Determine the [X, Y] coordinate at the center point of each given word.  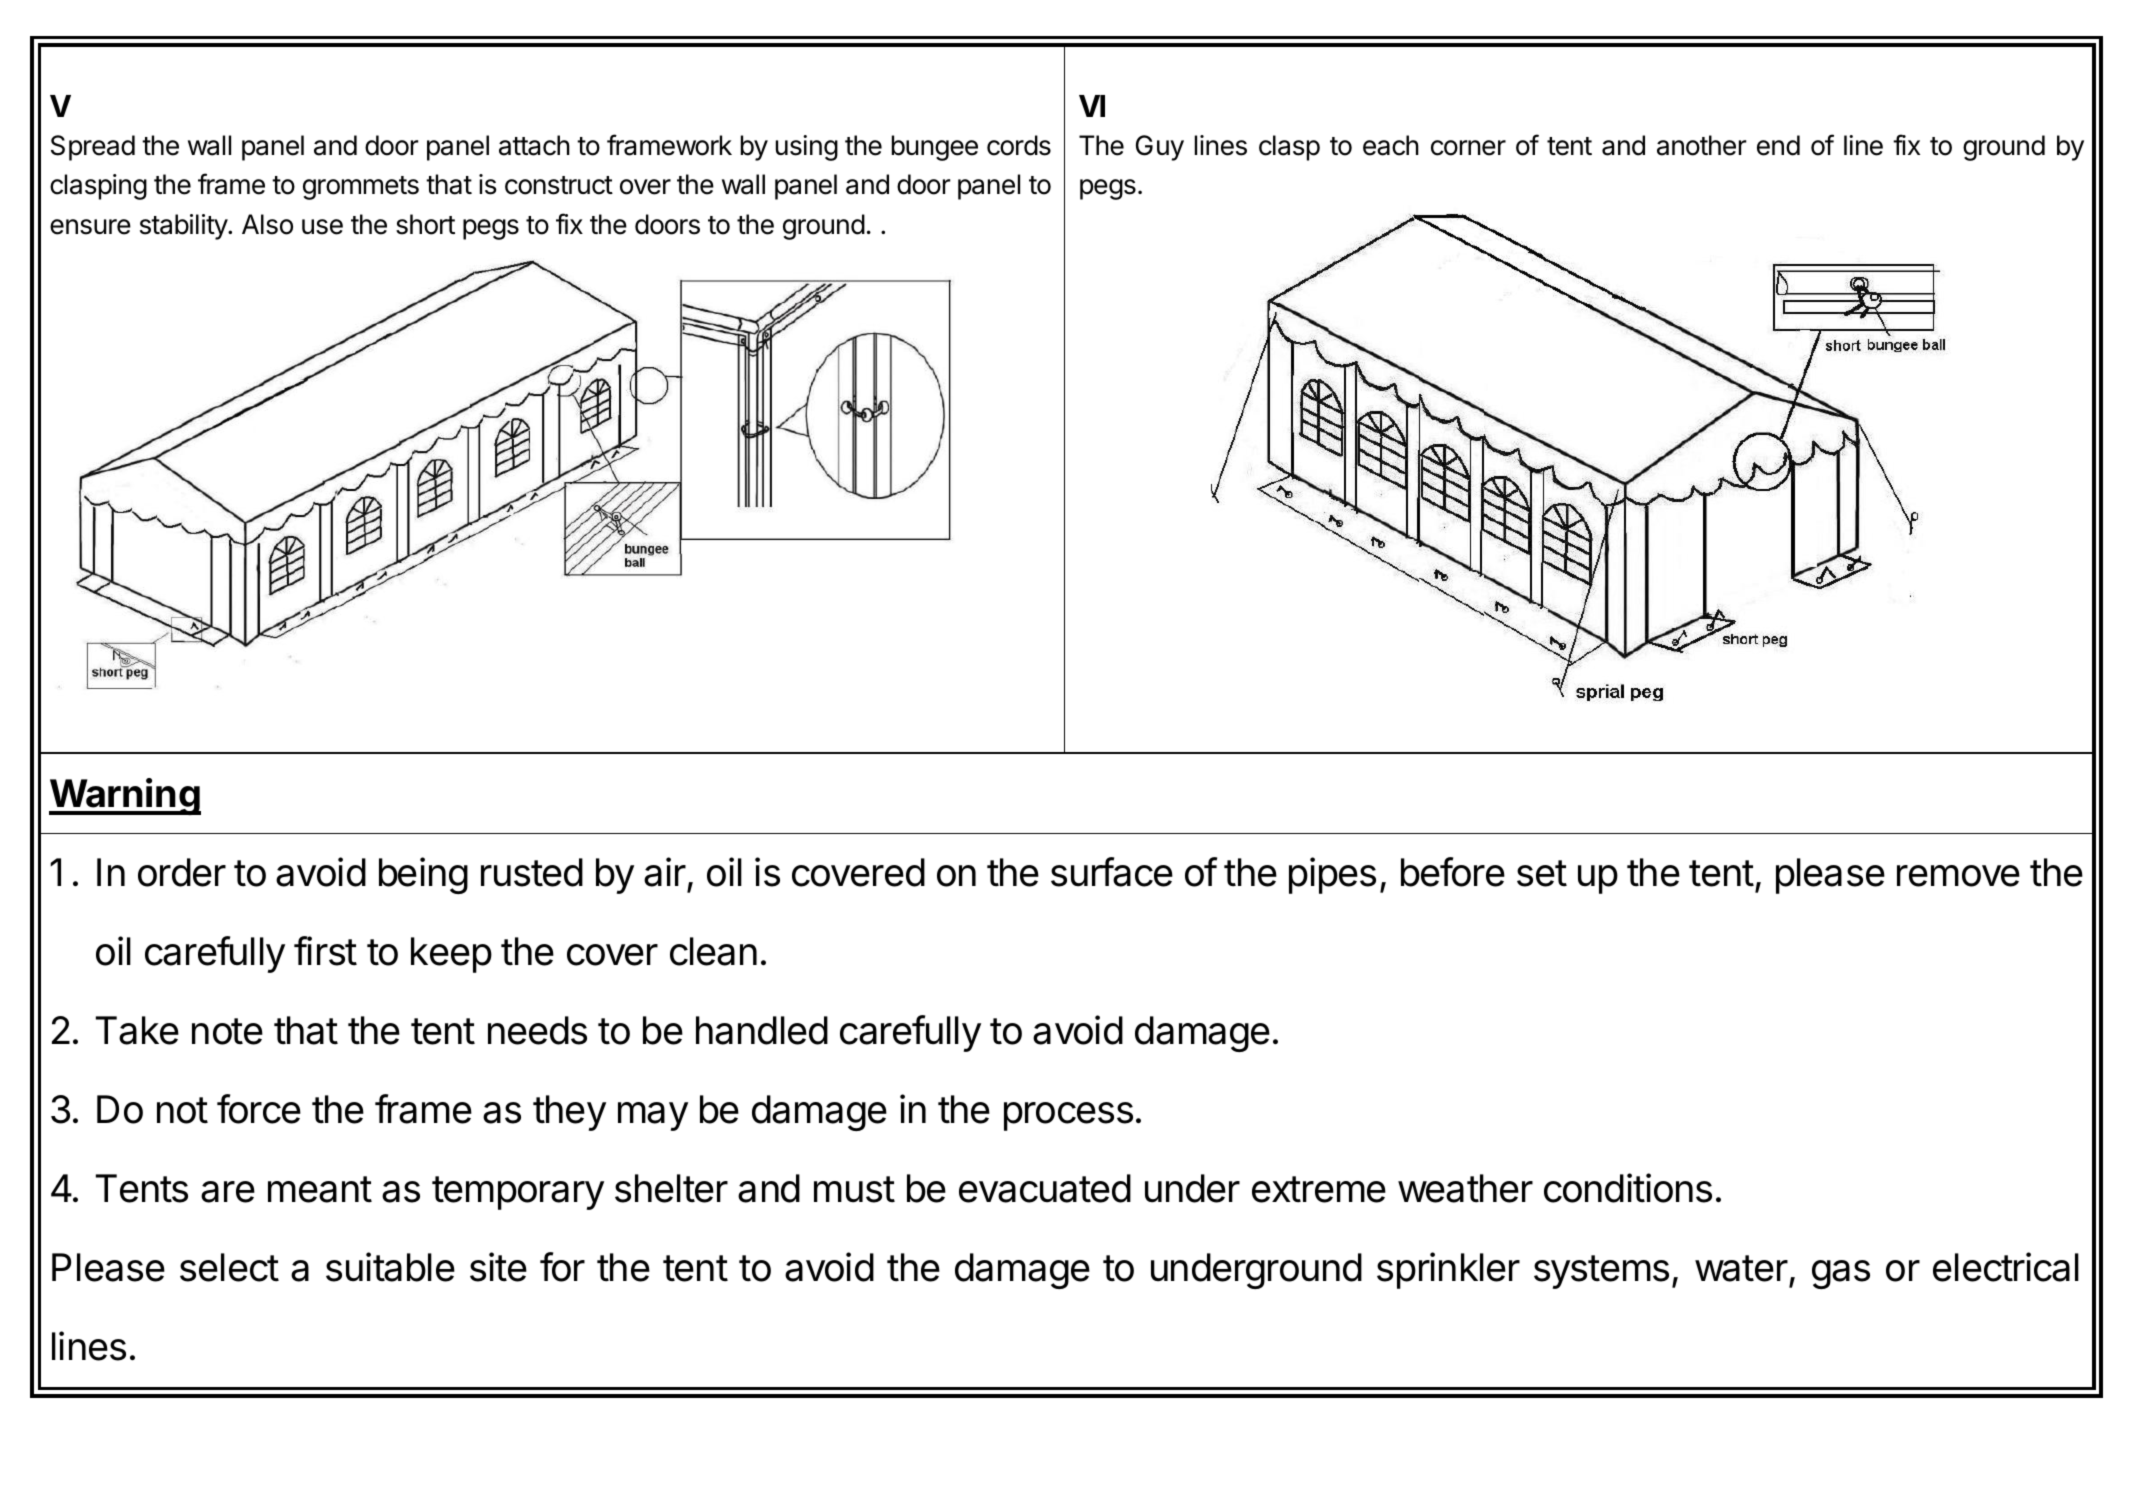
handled [762, 1030]
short [425, 224]
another [1702, 145]
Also [267, 224]
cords [1019, 145]
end [1778, 145]
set [1542, 873]
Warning [125, 796]
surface [1112, 872]
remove [1958, 876]
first [325, 951]
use [322, 227]
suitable [390, 1267]
